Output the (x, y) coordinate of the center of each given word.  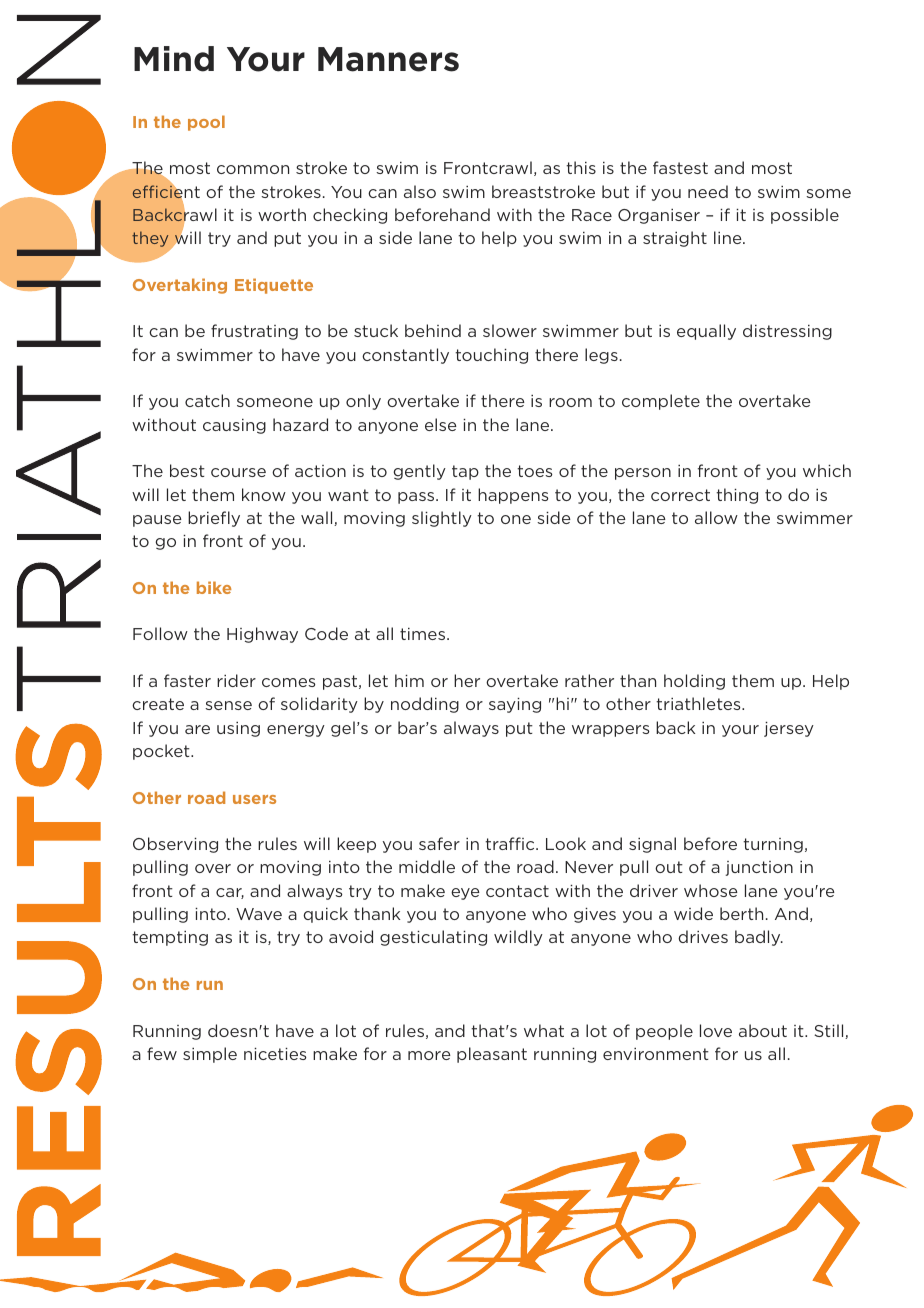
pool (206, 123)
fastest (680, 167)
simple (210, 1055)
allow (716, 517)
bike (214, 587)
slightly (442, 519)
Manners (388, 59)
